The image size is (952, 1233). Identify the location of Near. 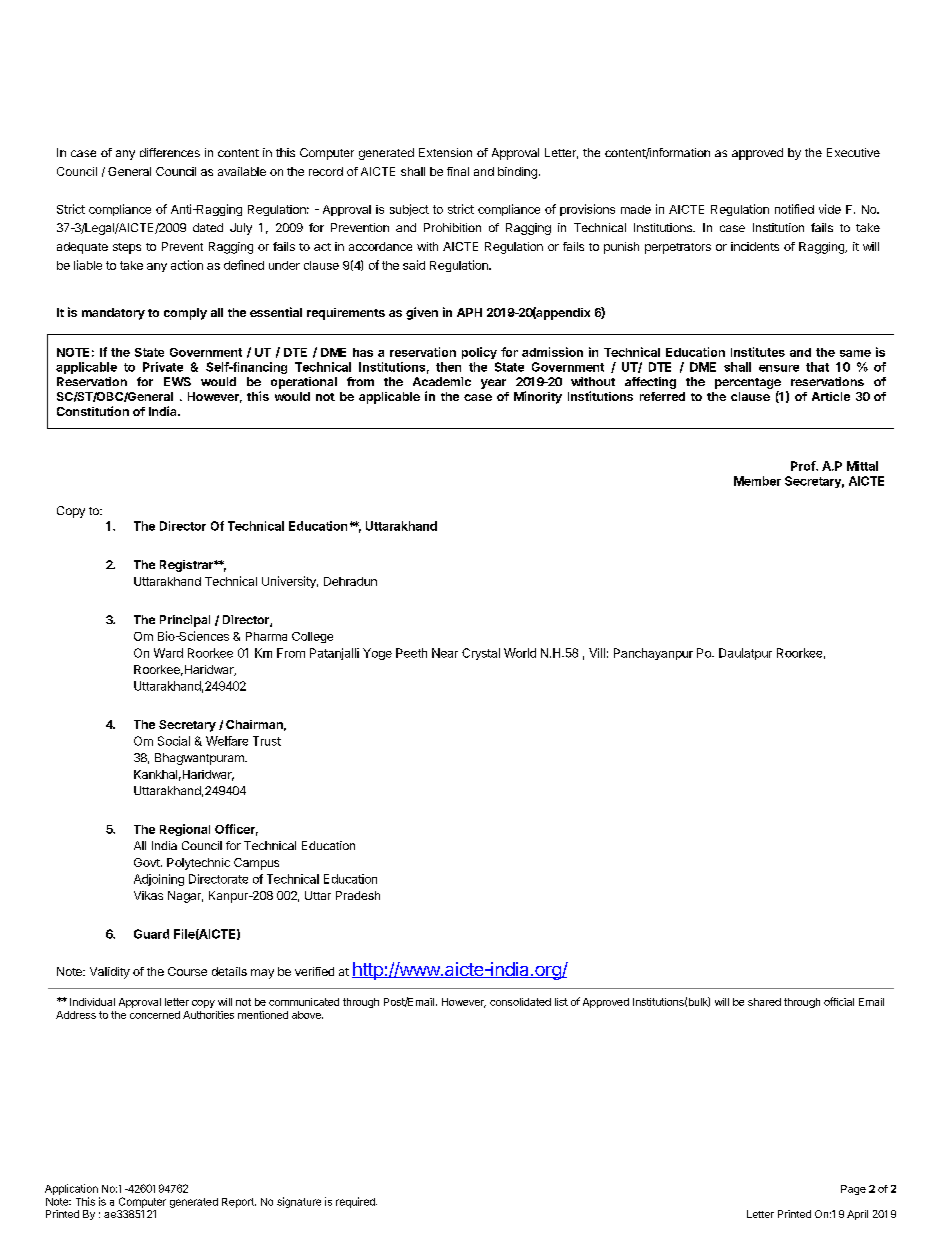
(445, 653).
